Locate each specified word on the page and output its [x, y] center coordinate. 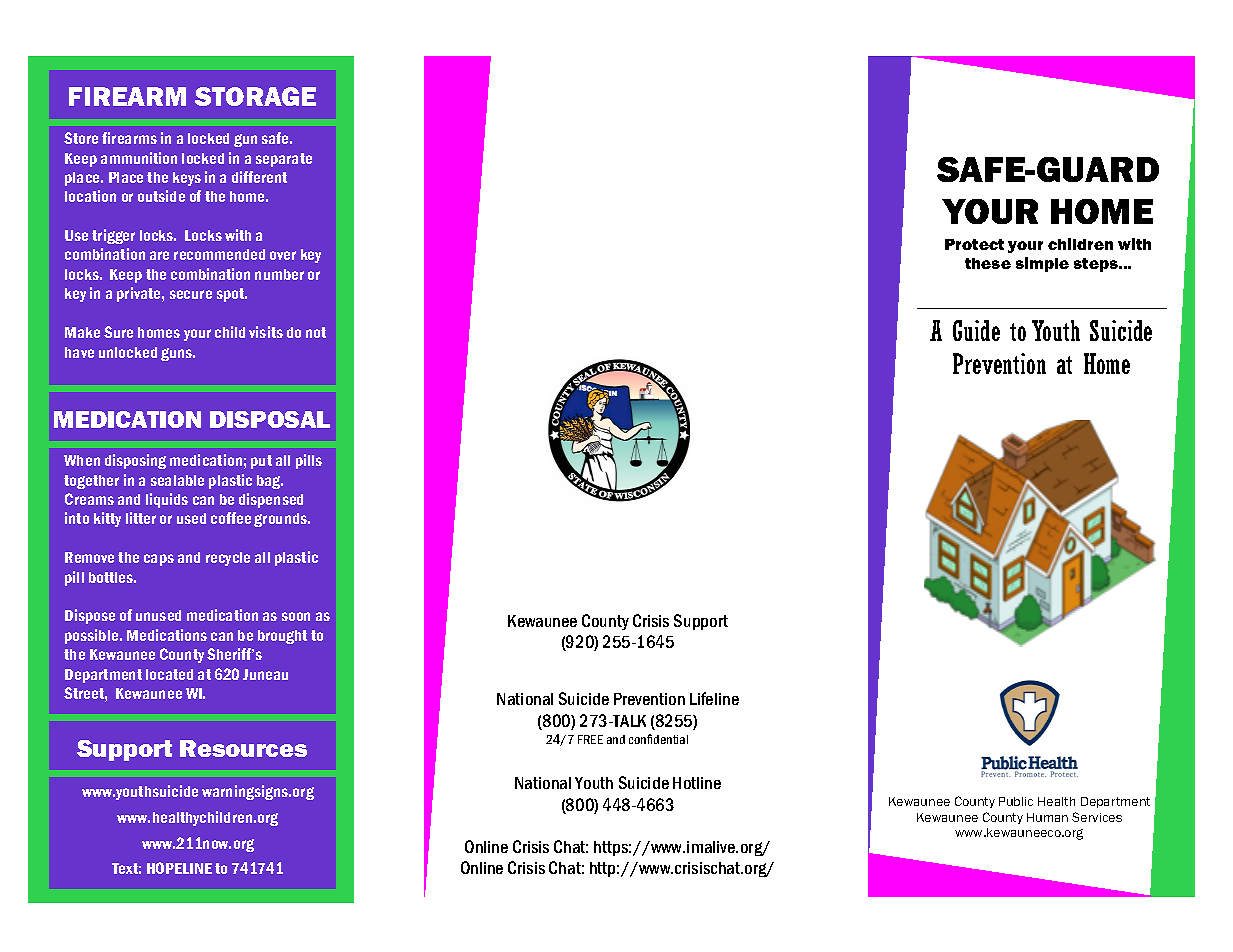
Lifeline [714, 698]
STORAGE [255, 96]
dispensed [271, 500]
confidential [658, 739]
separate [284, 160]
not [316, 332]
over [283, 255]
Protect [974, 244]
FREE [590, 739]
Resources [243, 748]
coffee [231, 518]
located [169, 674]
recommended [219, 254]
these [988, 263]
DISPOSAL [270, 419]
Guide [976, 330]
